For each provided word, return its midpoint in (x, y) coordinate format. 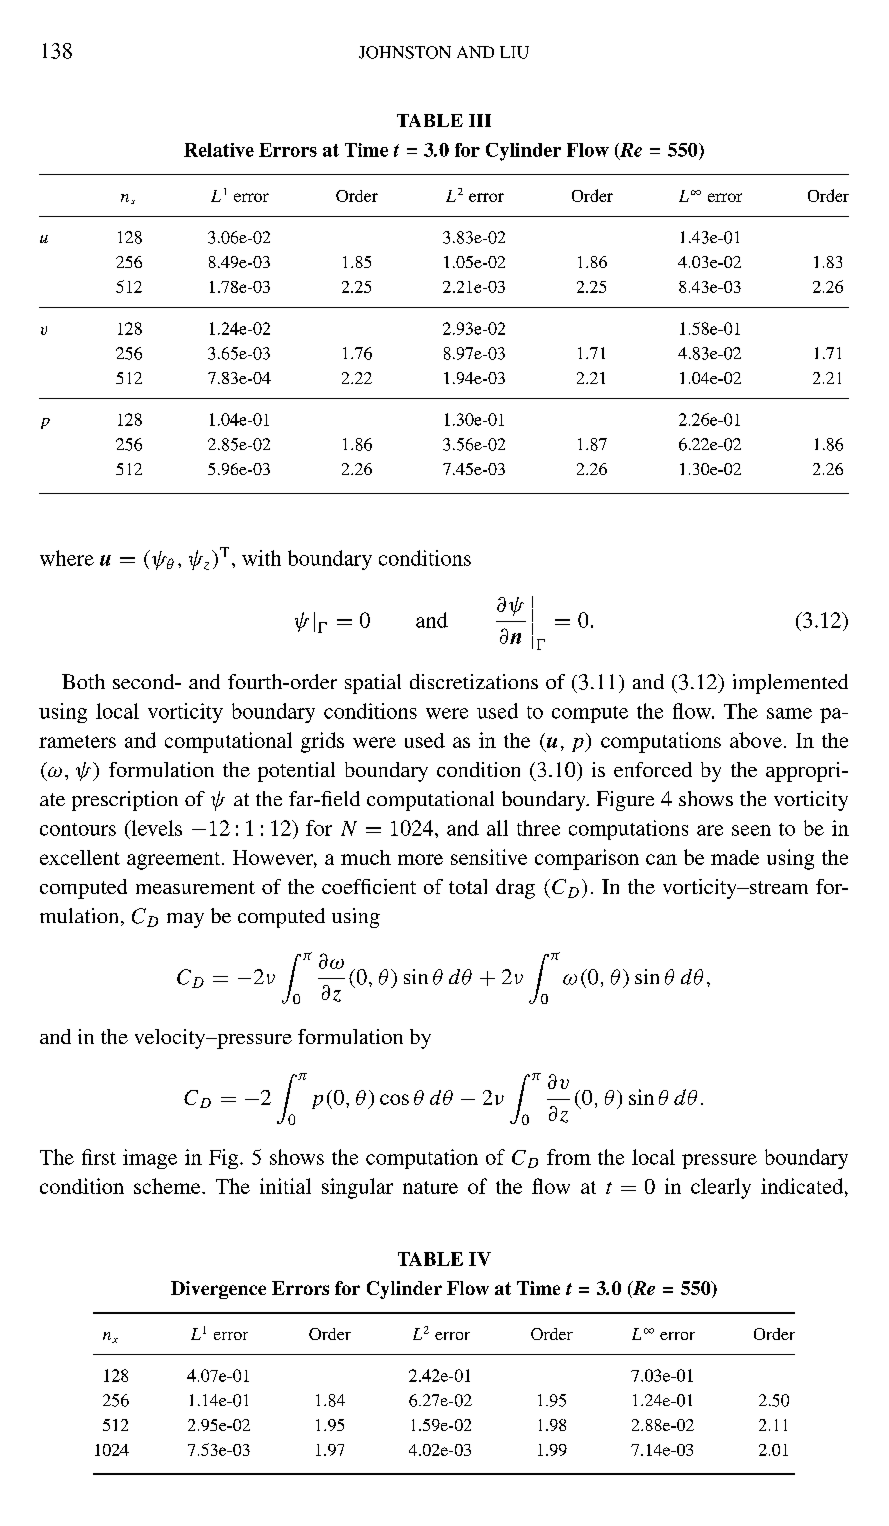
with (261, 558)
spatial (373, 684)
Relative (219, 150)
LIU (514, 52)
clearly (721, 1188)
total (468, 886)
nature (430, 1187)
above (756, 740)
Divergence (218, 1290)
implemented (790, 684)
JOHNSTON (405, 52)
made (735, 857)
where (67, 558)
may (185, 920)
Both (83, 681)
